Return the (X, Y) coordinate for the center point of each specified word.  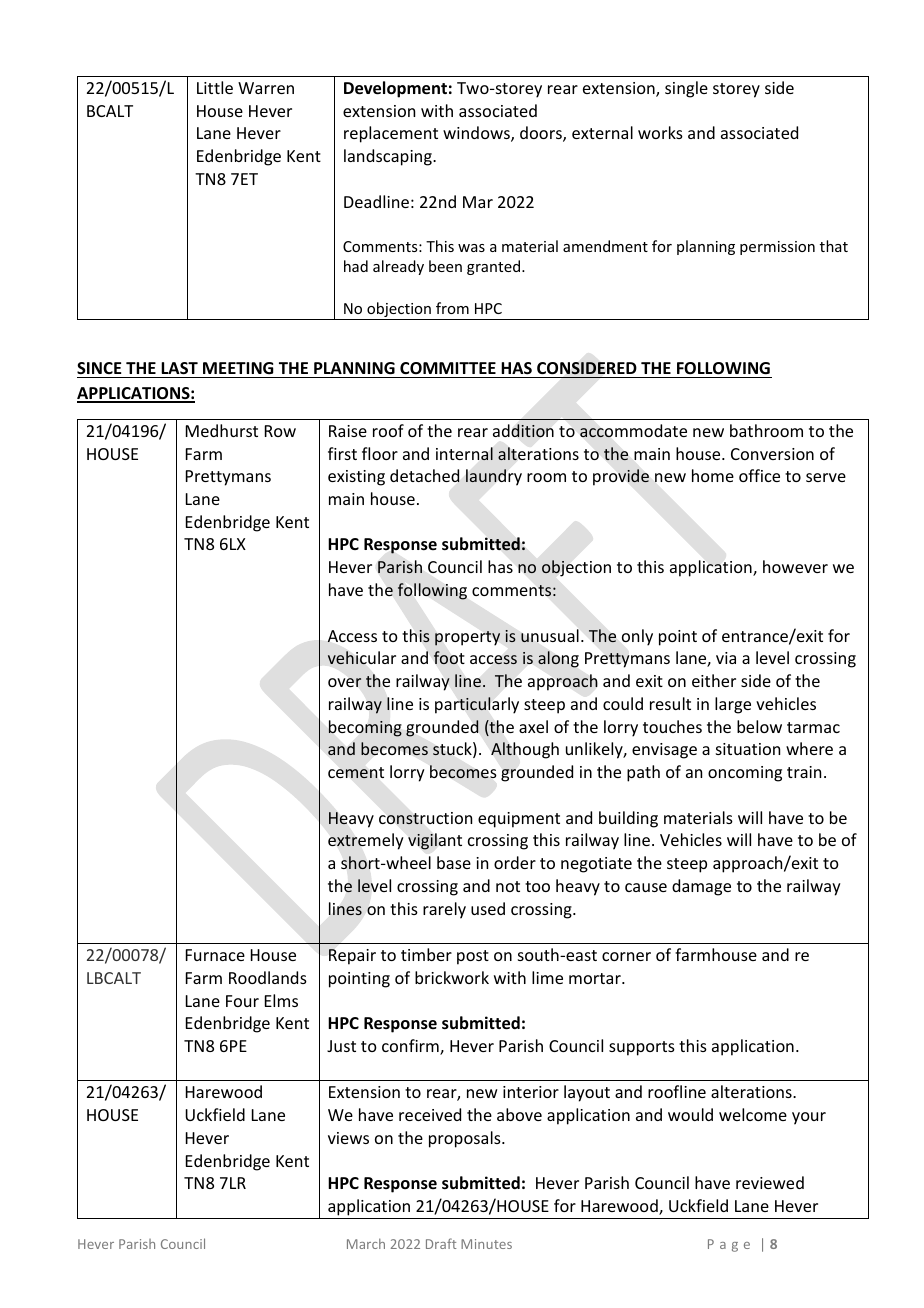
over (345, 682)
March (366, 1243)
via (726, 658)
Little (215, 87)
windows (477, 134)
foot (449, 657)
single (686, 89)
